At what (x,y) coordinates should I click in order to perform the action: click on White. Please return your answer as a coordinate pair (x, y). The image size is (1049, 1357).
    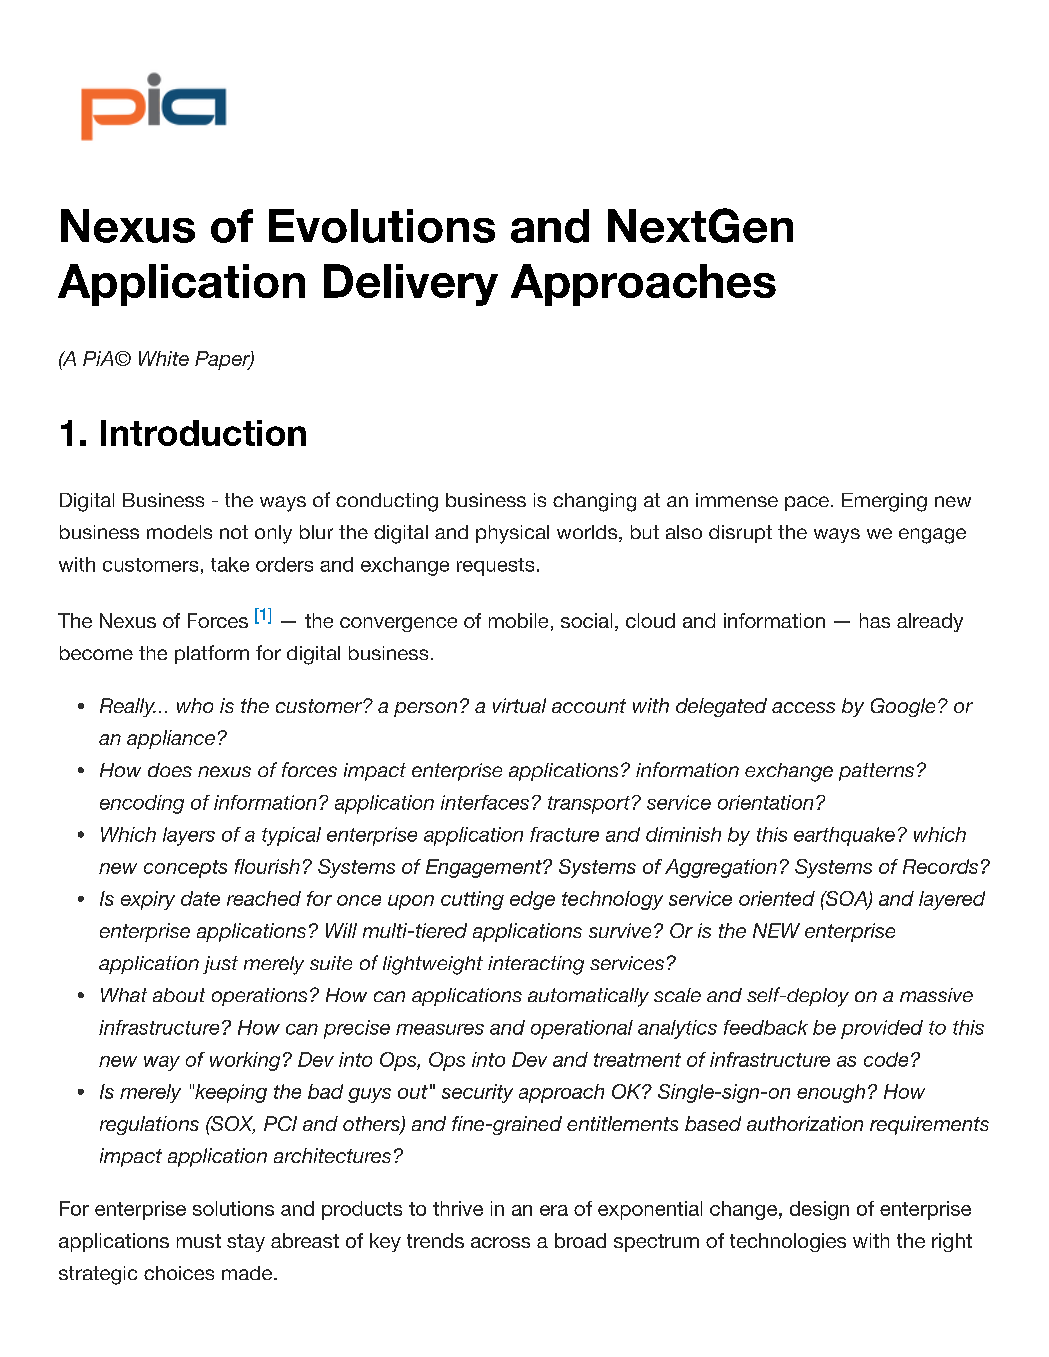
    Looking at the image, I should click on (164, 358).
